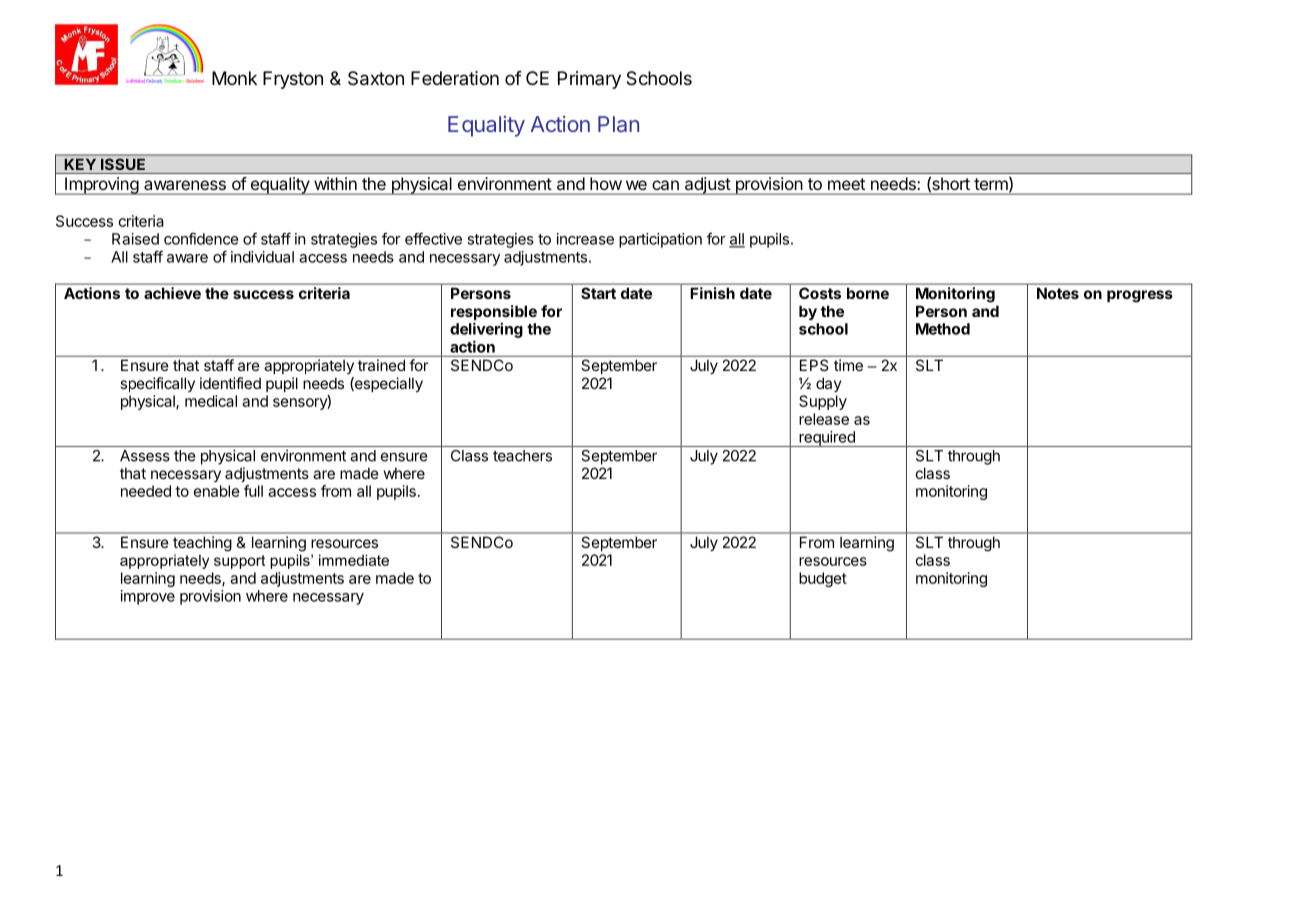 The height and width of the document is (924, 1308). I want to click on medical, so click(211, 401).
